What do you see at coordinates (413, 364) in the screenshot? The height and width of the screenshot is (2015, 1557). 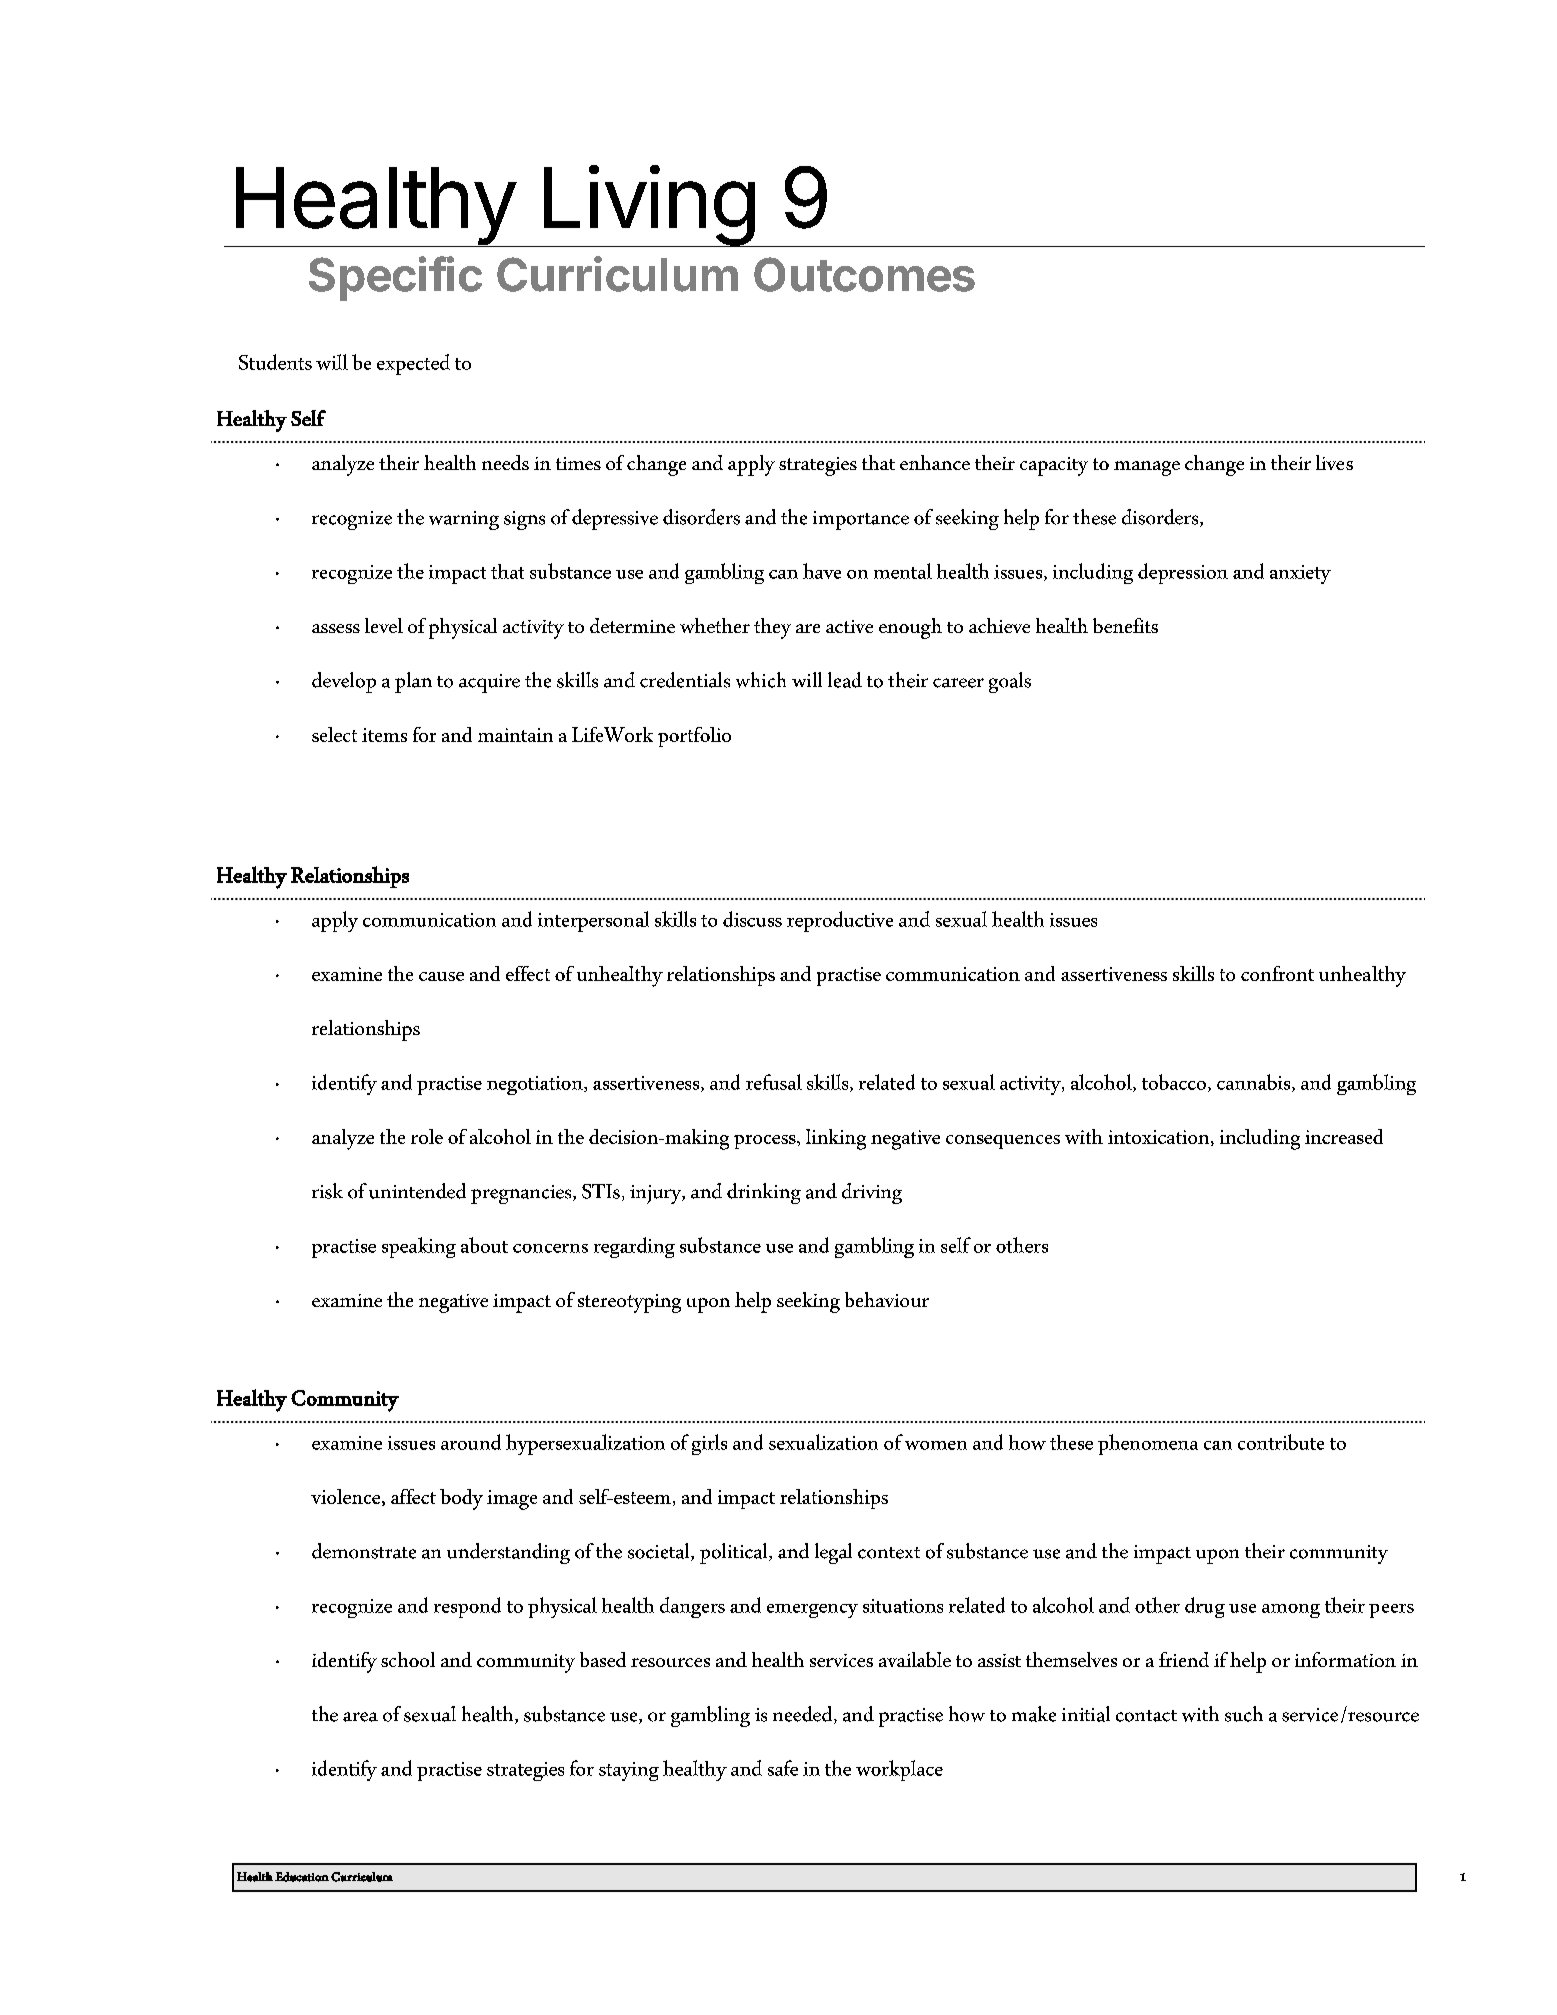 I see `expected` at bounding box center [413, 364].
